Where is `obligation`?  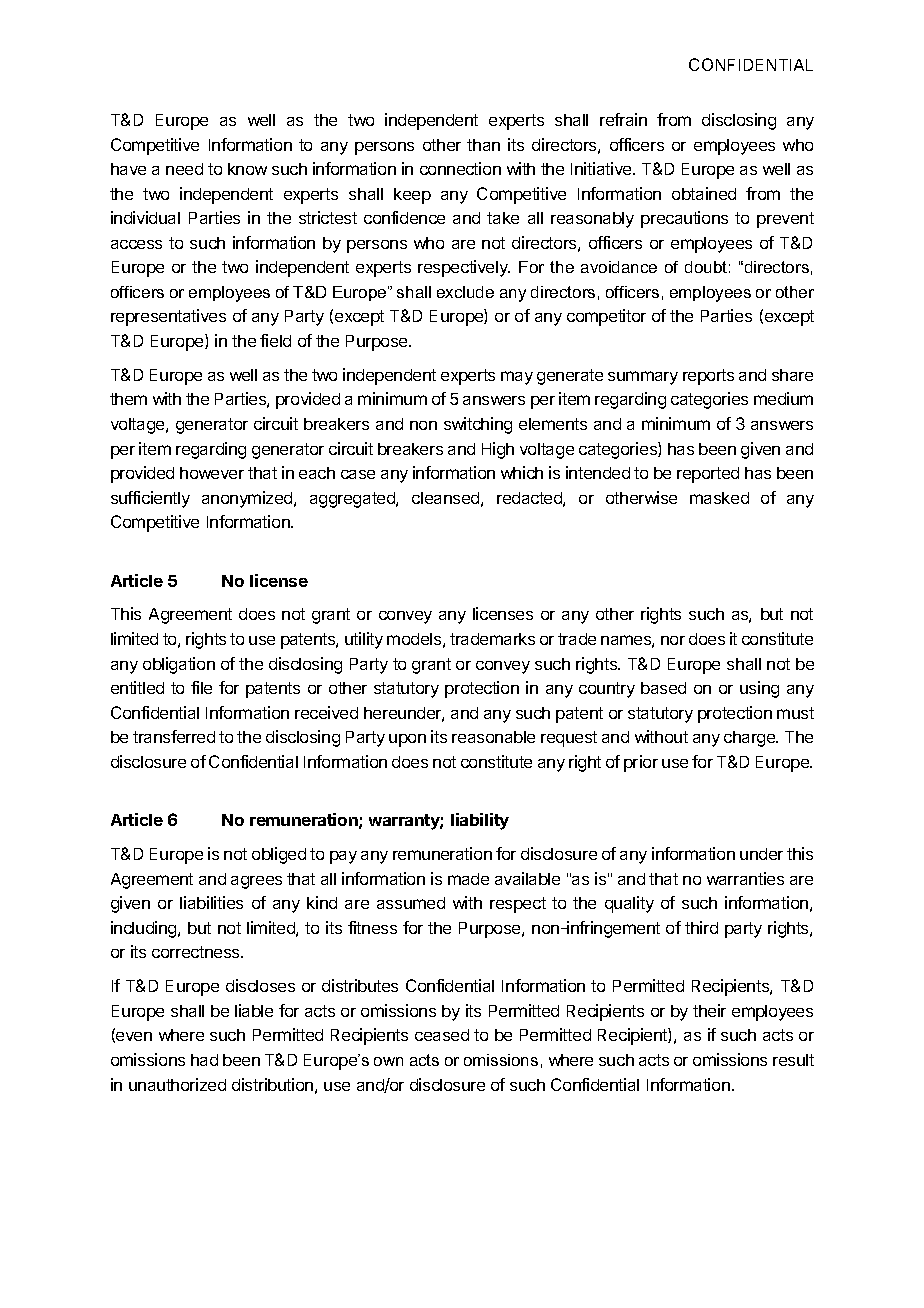
obligation is located at coordinates (179, 665).
